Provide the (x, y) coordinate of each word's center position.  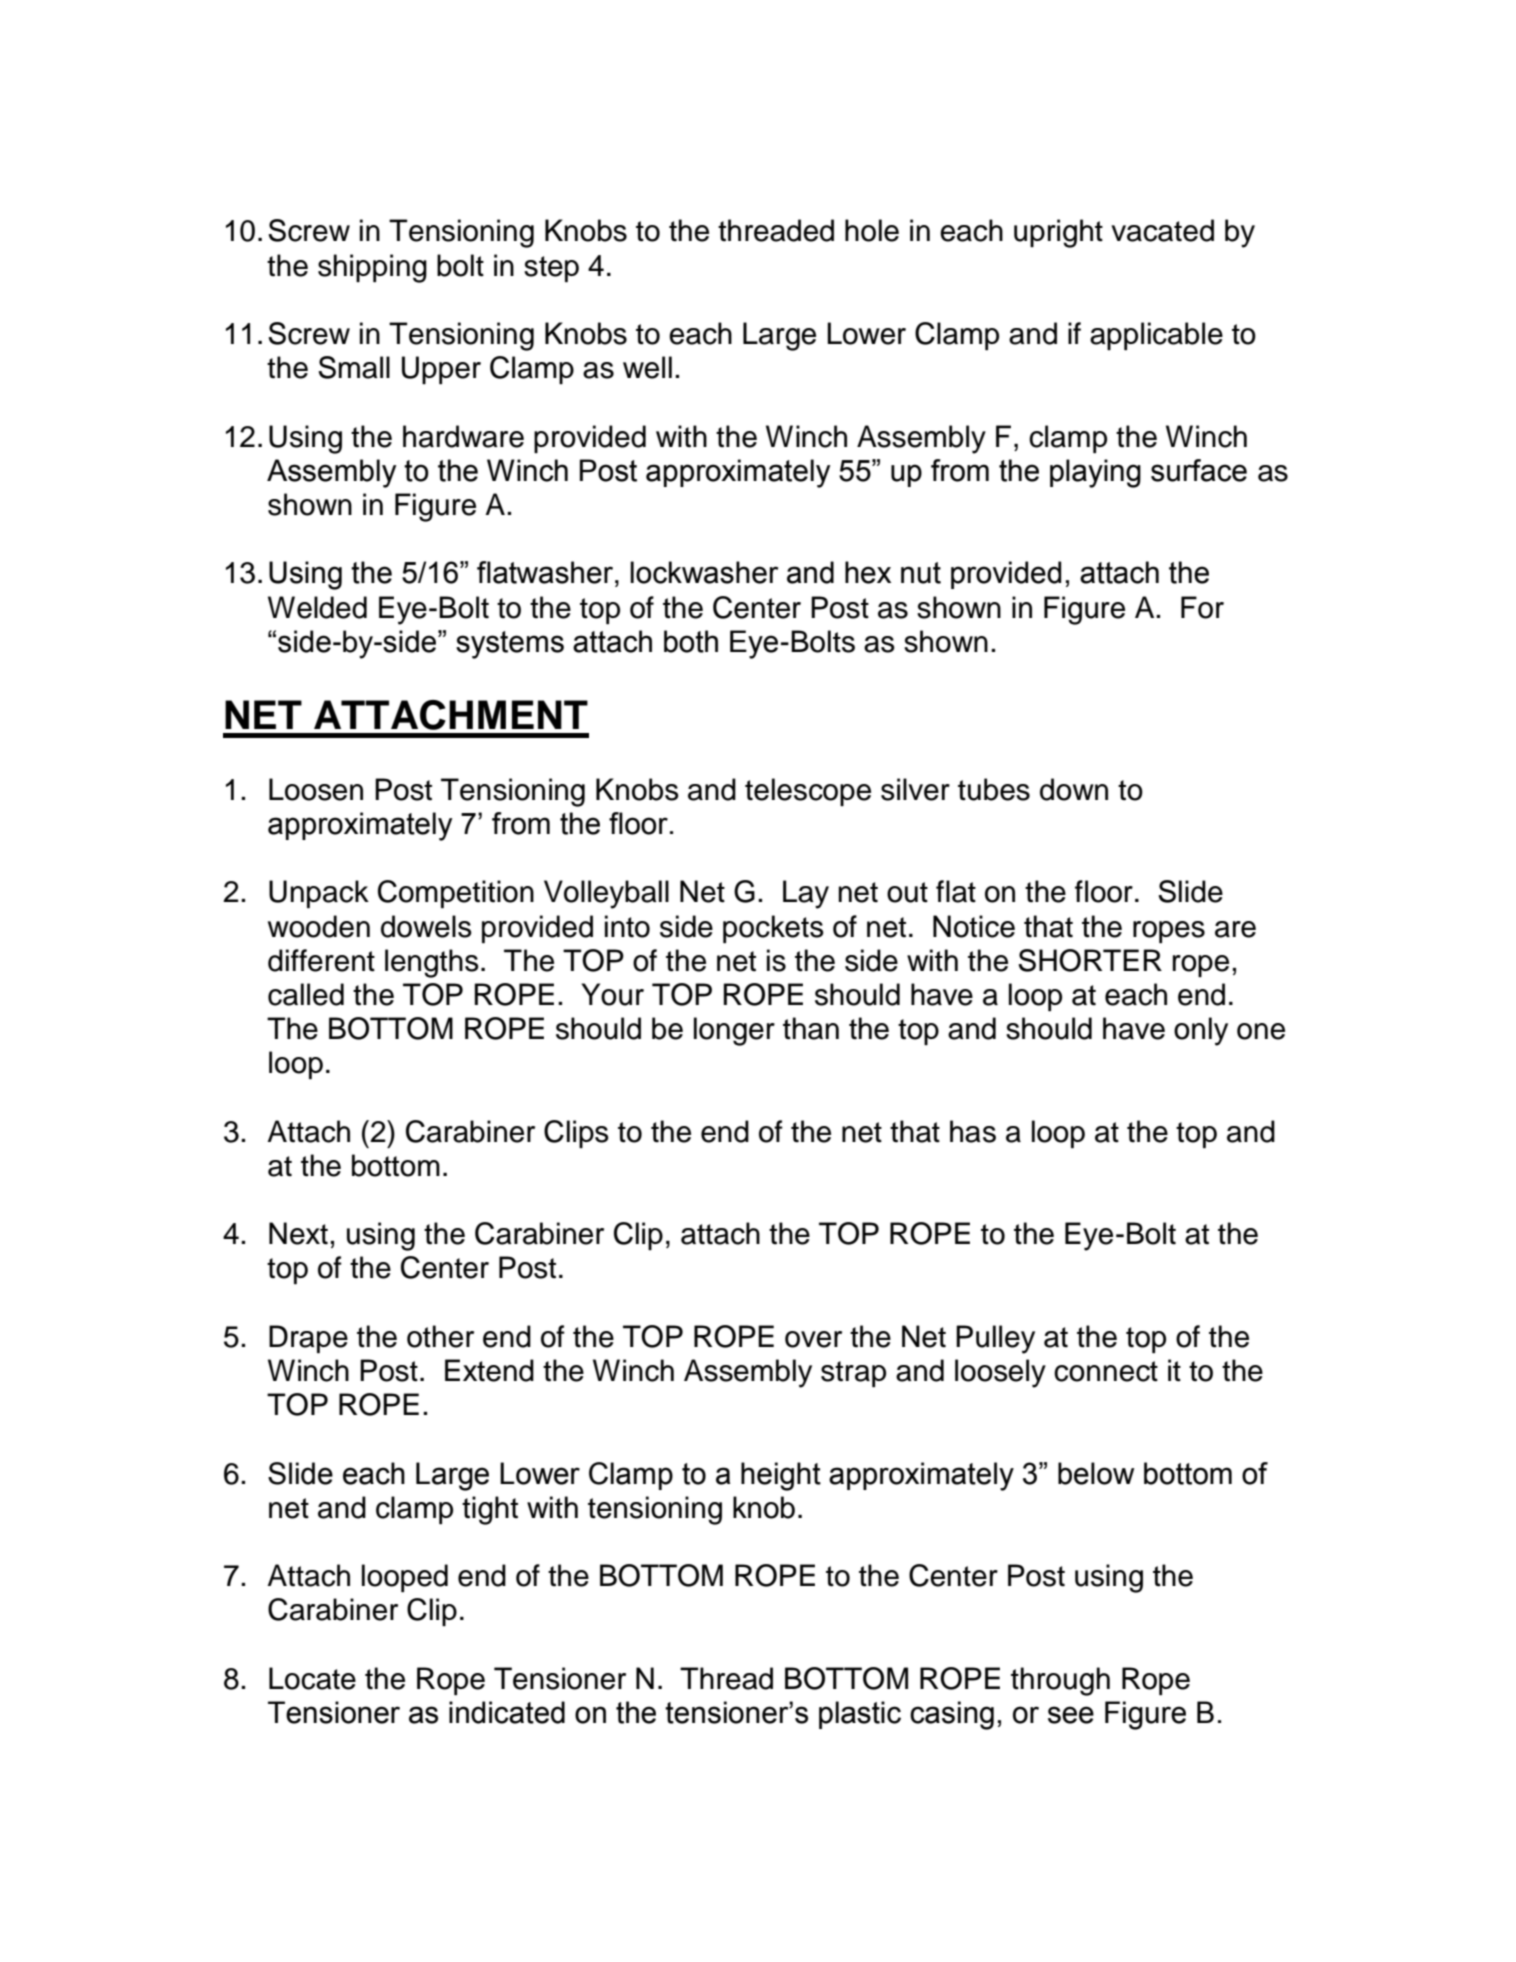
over (813, 1339)
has (973, 1131)
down (1074, 789)
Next (298, 1233)
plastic (860, 1715)
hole (872, 230)
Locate (312, 1678)
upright (1058, 233)
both (691, 641)
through (1060, 1681)
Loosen (316, 789)
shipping (372, 268)
